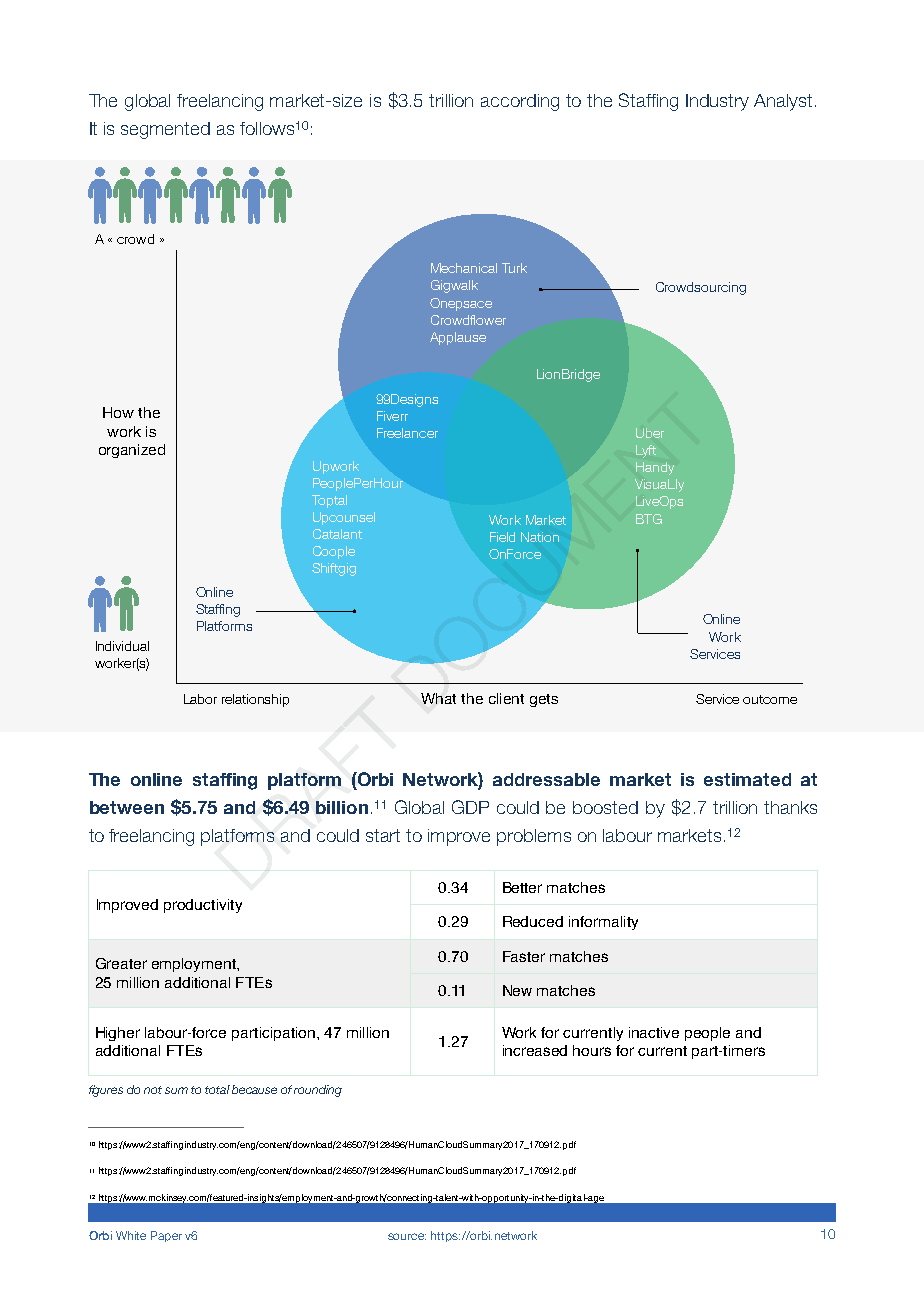 Image resolution: width=924 pixels, height=1308 pixels. What do you see at coordinates (166, 1236) in the screenshot?
I see `Paper` at bounding box center [166, 1236].
